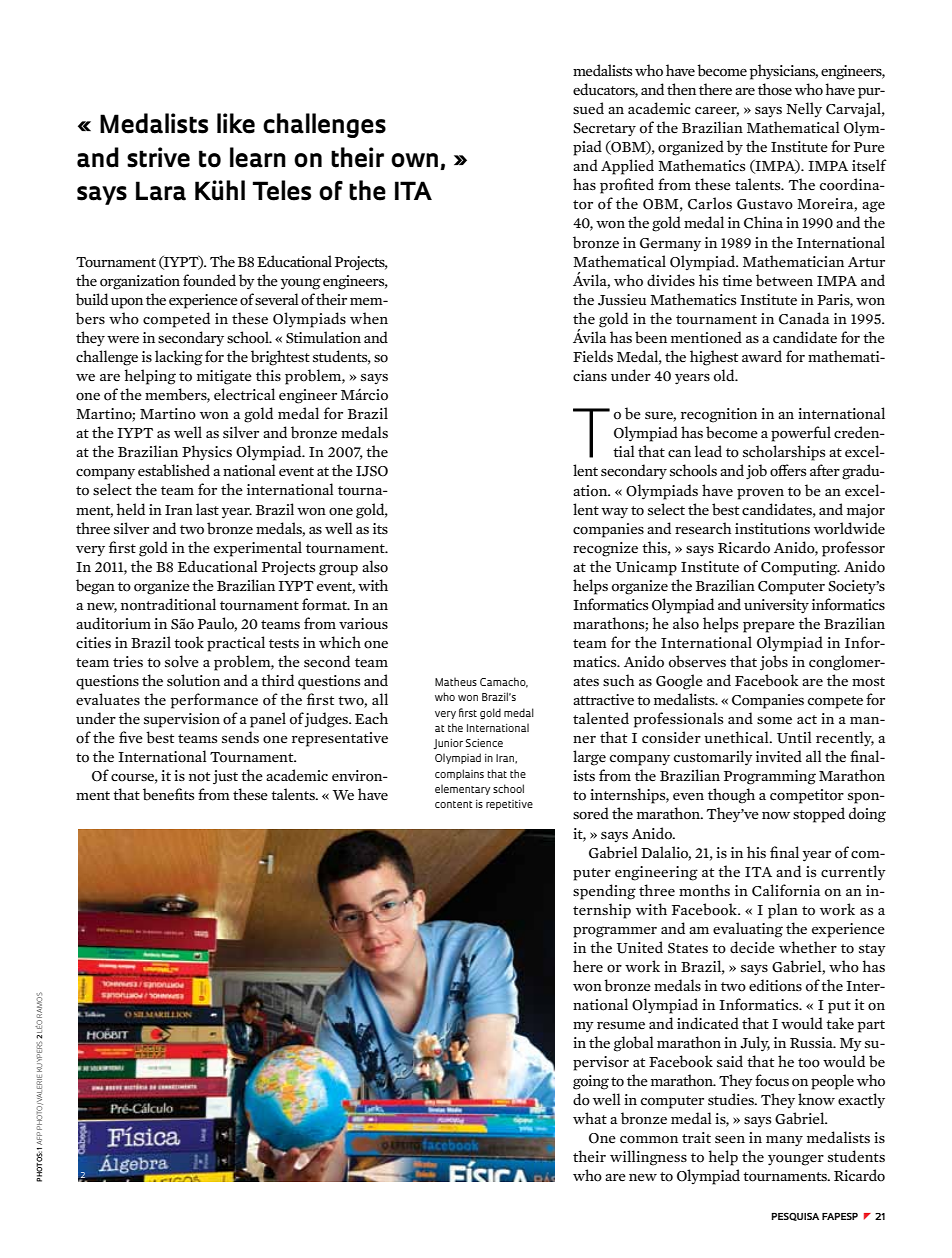  I want to click on California, so click(786, 890).
